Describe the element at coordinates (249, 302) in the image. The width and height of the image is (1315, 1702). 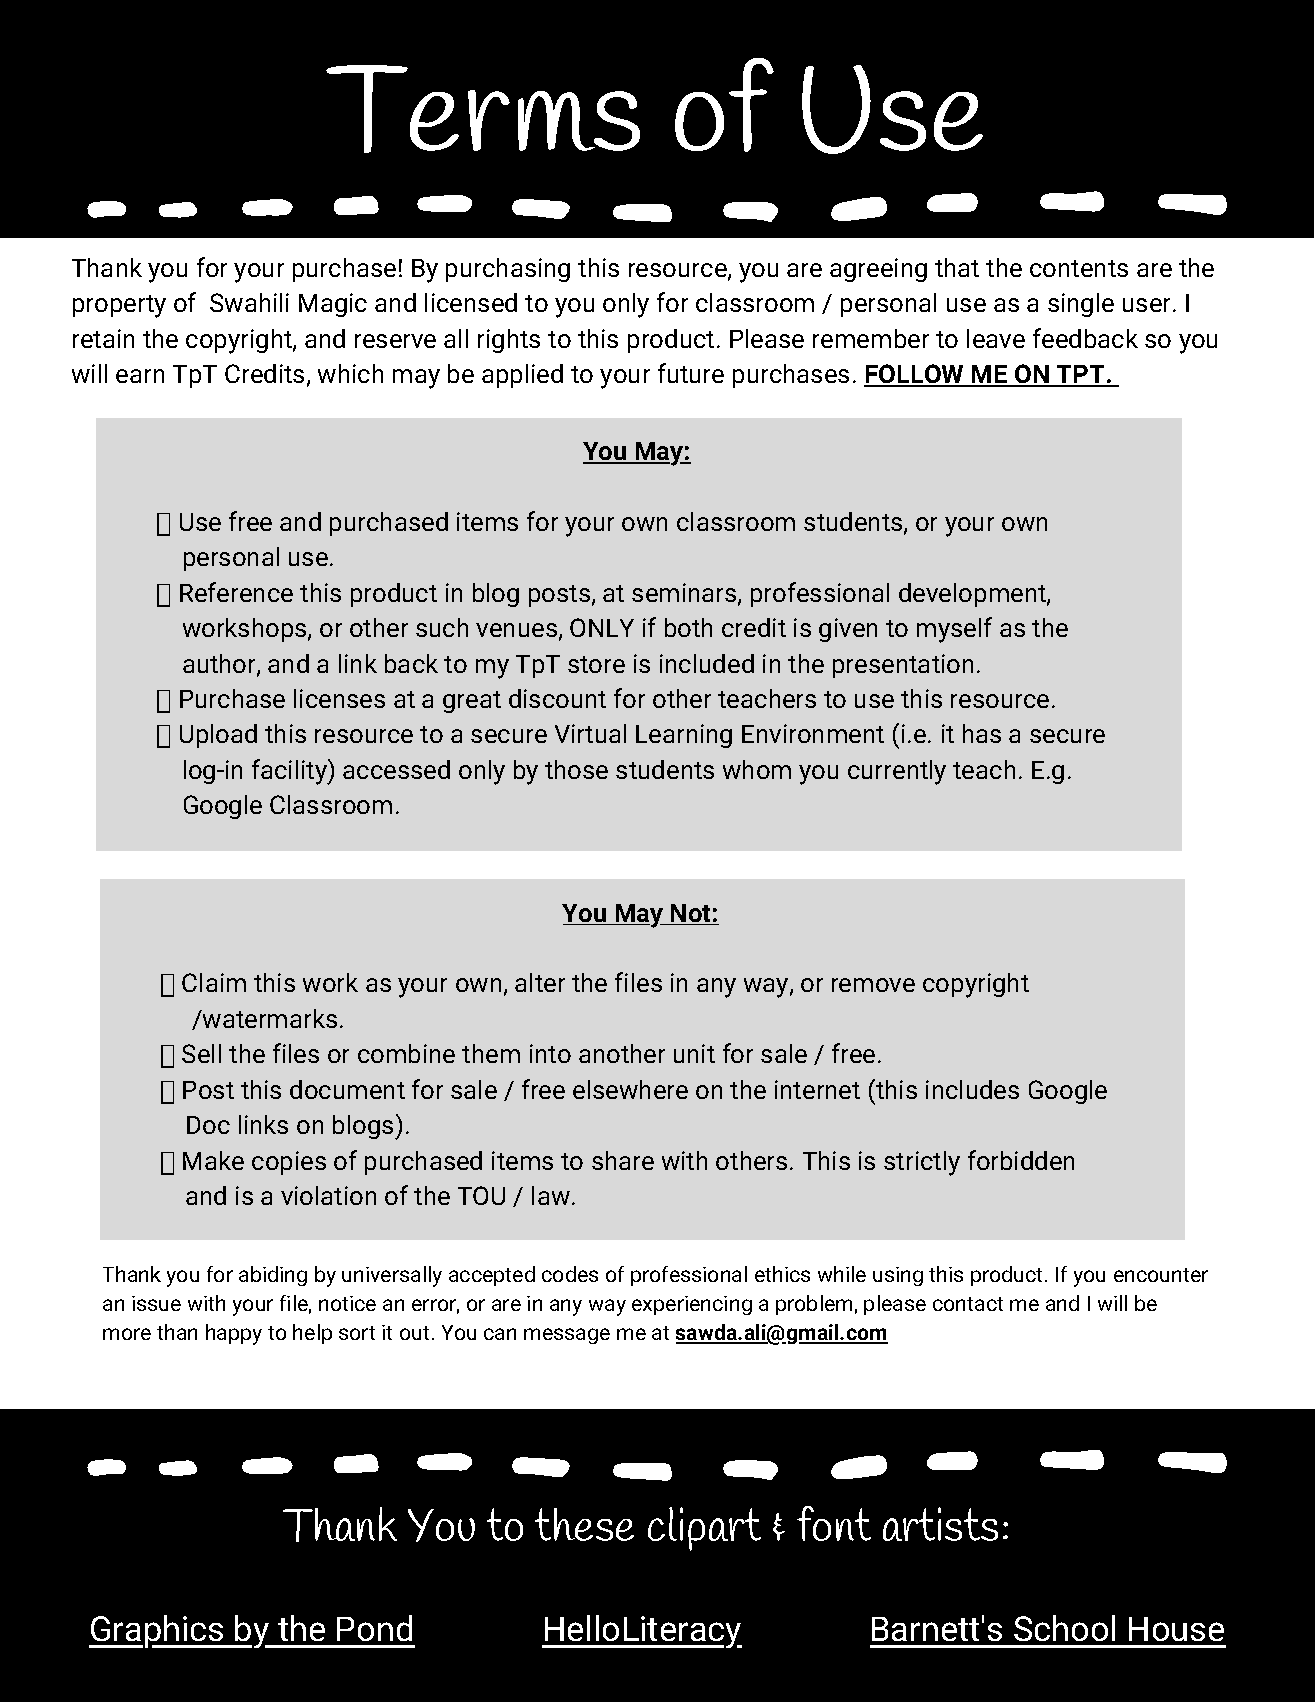
I see `Swahili` at that location.
